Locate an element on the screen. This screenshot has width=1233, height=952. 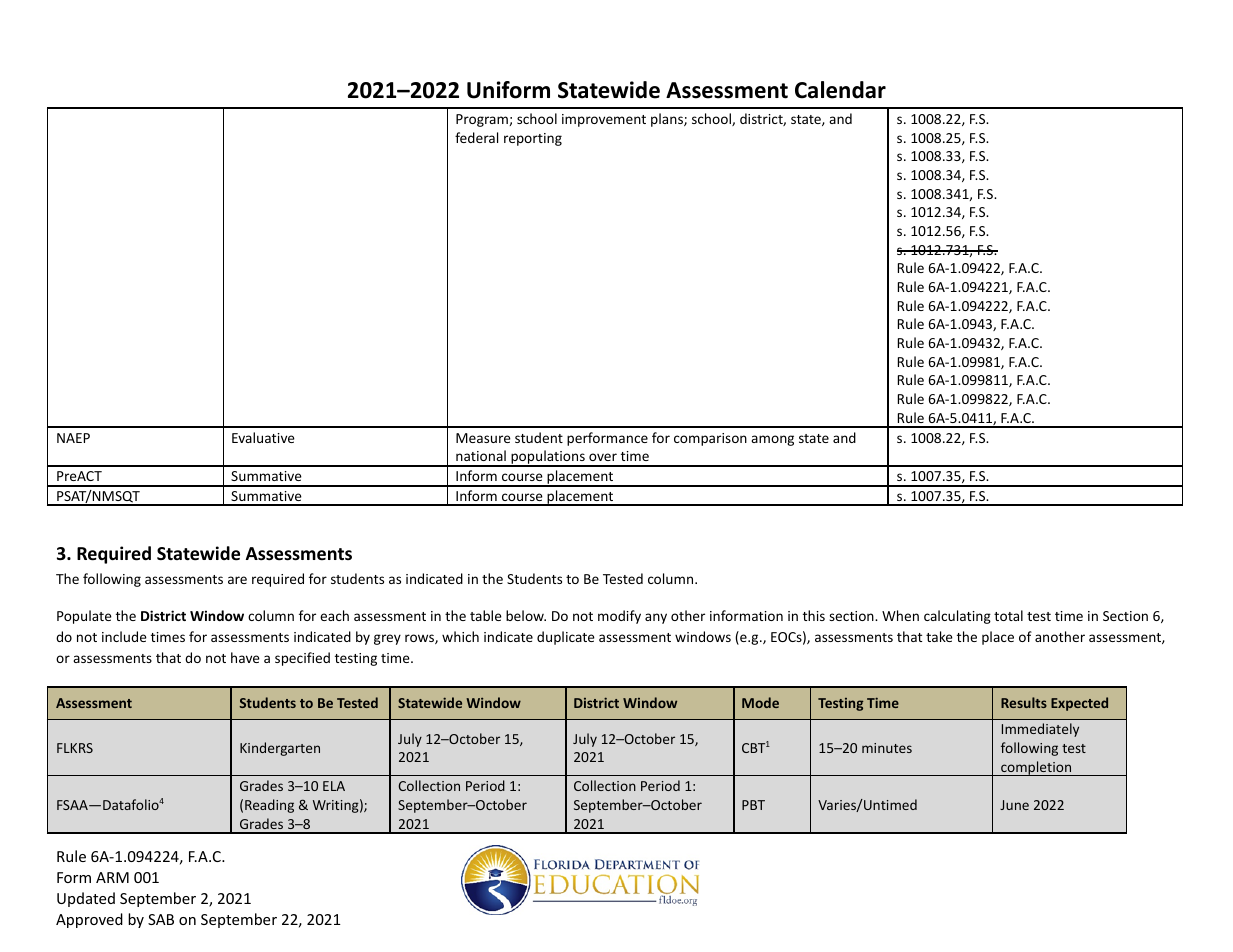
plans is located at coordinates (668, 120).
